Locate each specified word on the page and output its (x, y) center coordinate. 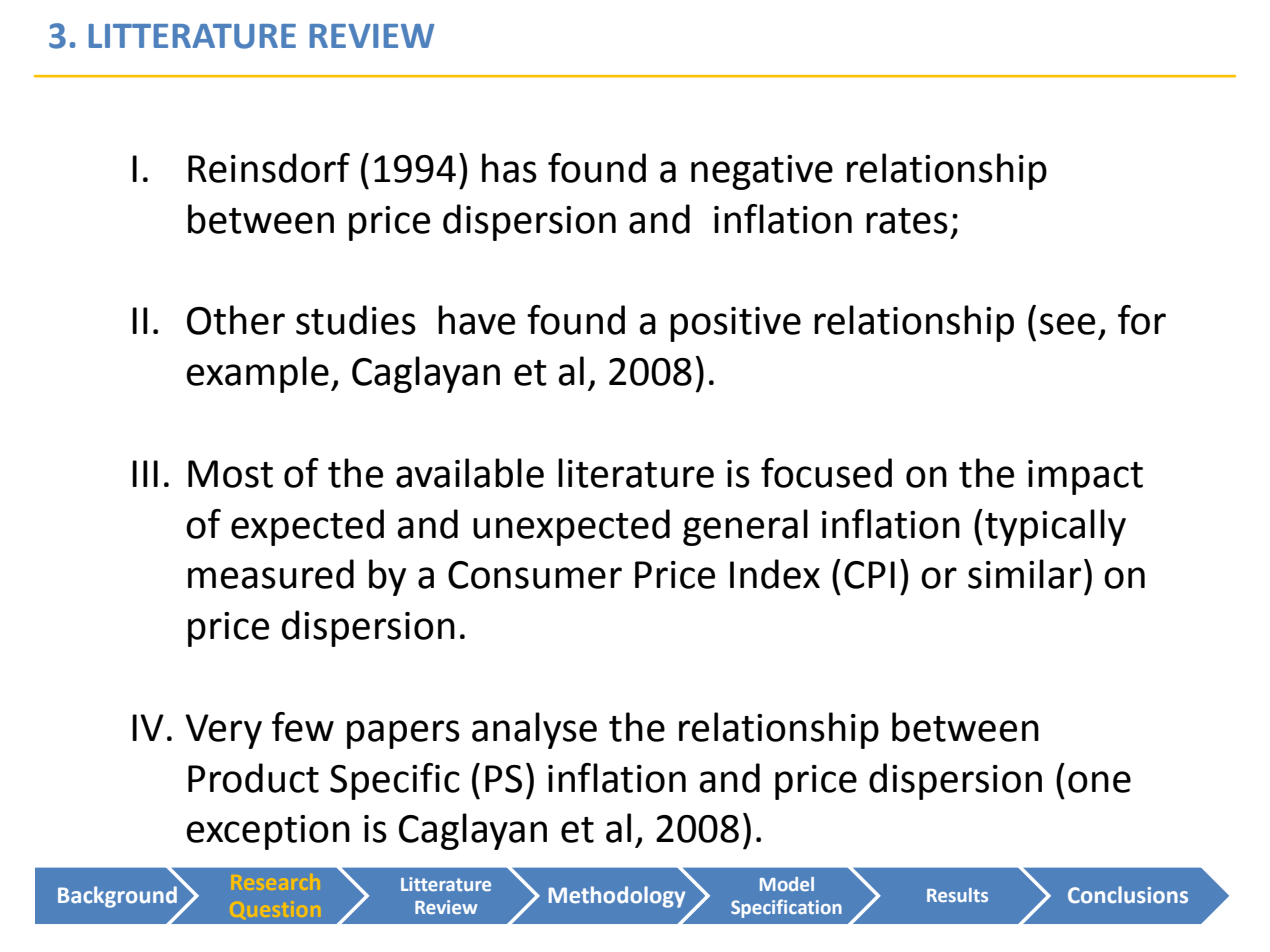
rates (907, 221)
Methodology (617, 897)
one (1099, 782)
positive (735, 324)
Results (957, 895)
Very (223, 731)
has (509, 168)
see (1067, 324)
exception (268, 832)
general (745, 527)
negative (762, 172)
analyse (534, 730)
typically (1055, 527)
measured (271, 574)
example (257, 374)
